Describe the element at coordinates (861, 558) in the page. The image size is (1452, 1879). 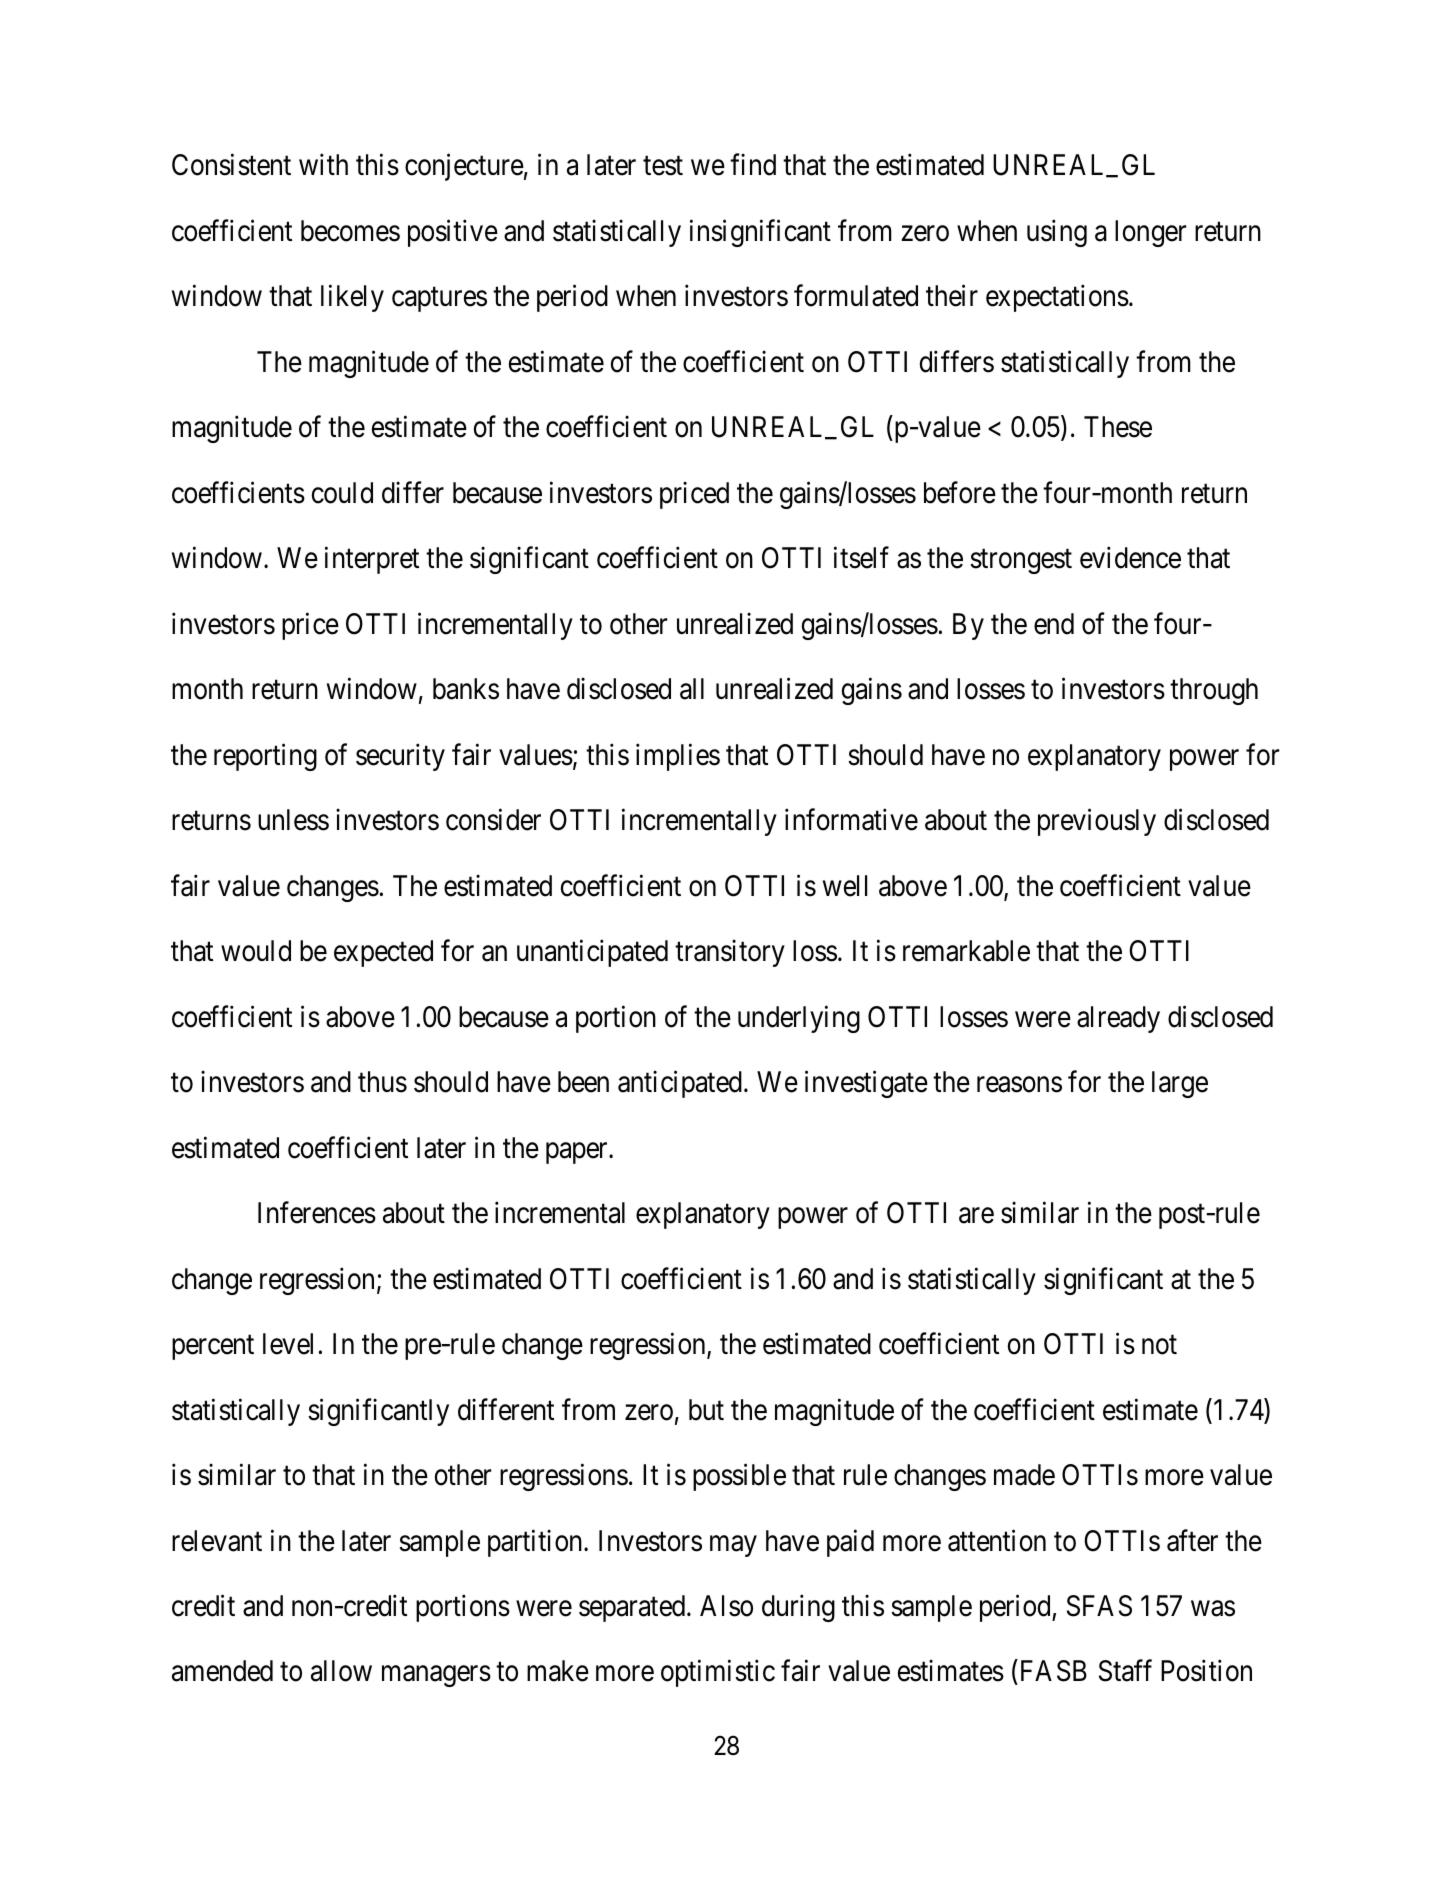
I see `itself` at that location.
